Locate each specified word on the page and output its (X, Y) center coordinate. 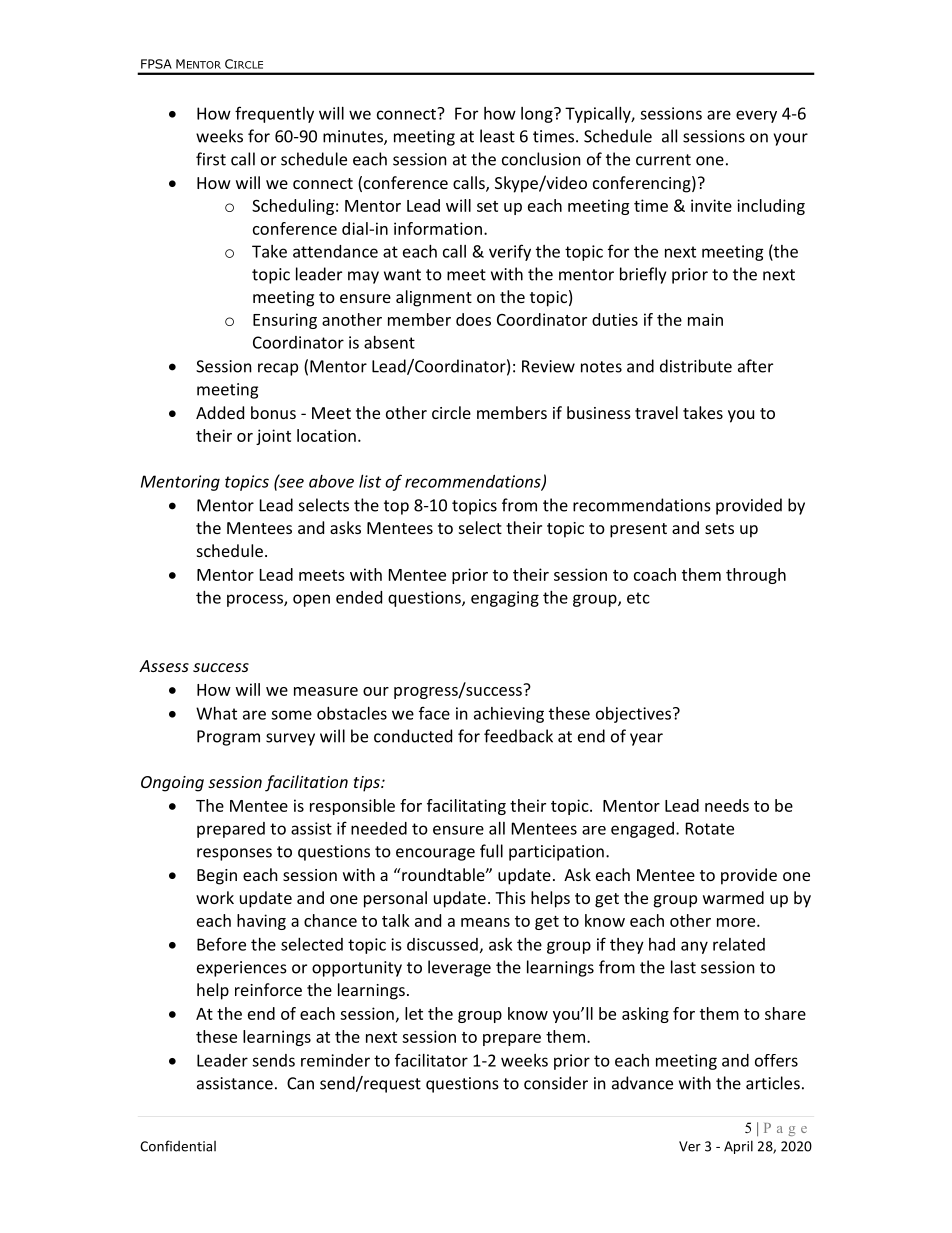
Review (548, 366)
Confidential (178, 1146)
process (256, 600)
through (756, 576)
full (491, 851)
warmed (733, 897)
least (497, 136)
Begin (217, 877)
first (211, 159)
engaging (505, 599)
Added (220, 412)
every (756, 116)
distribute (696, 366)
